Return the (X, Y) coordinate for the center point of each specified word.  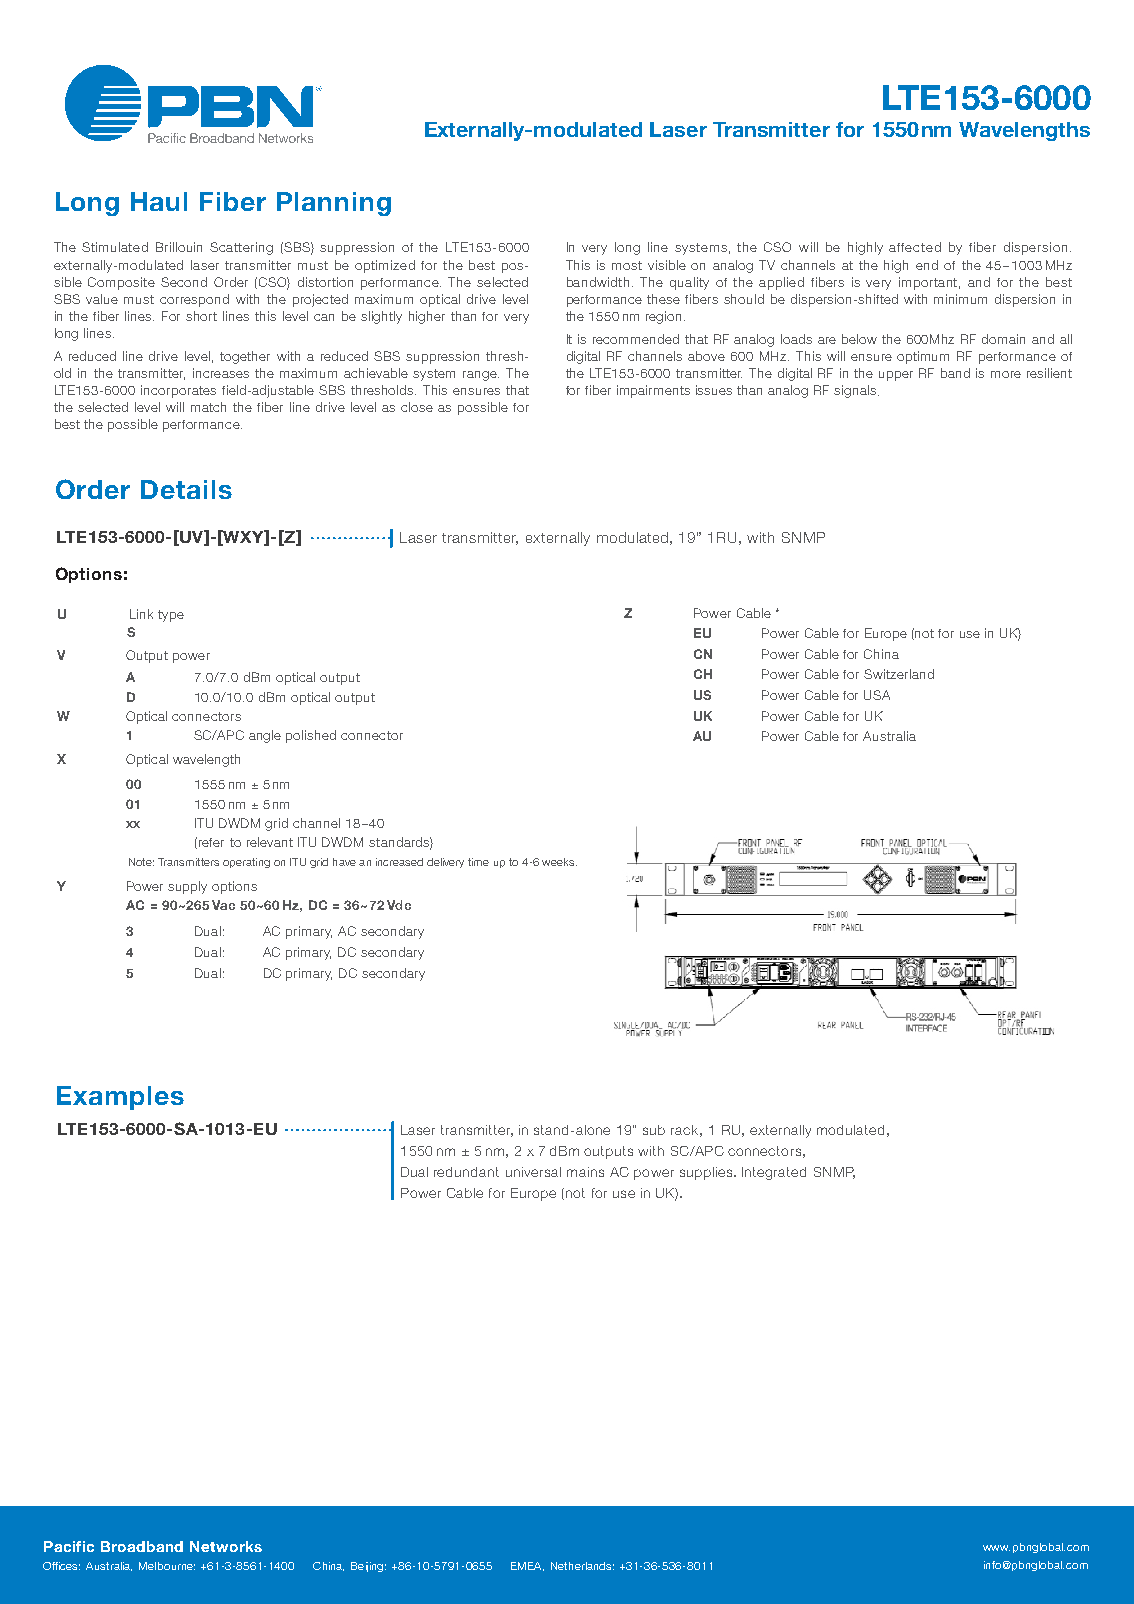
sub (654, 1130)
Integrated (774, 1173)
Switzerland (899, 674)
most (627, 265)
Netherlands (582, 1566)
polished (311, 736)
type (171, 616)
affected (915, 247)
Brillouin (179, 247)
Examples (120, 1098)
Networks (226, 1546)
